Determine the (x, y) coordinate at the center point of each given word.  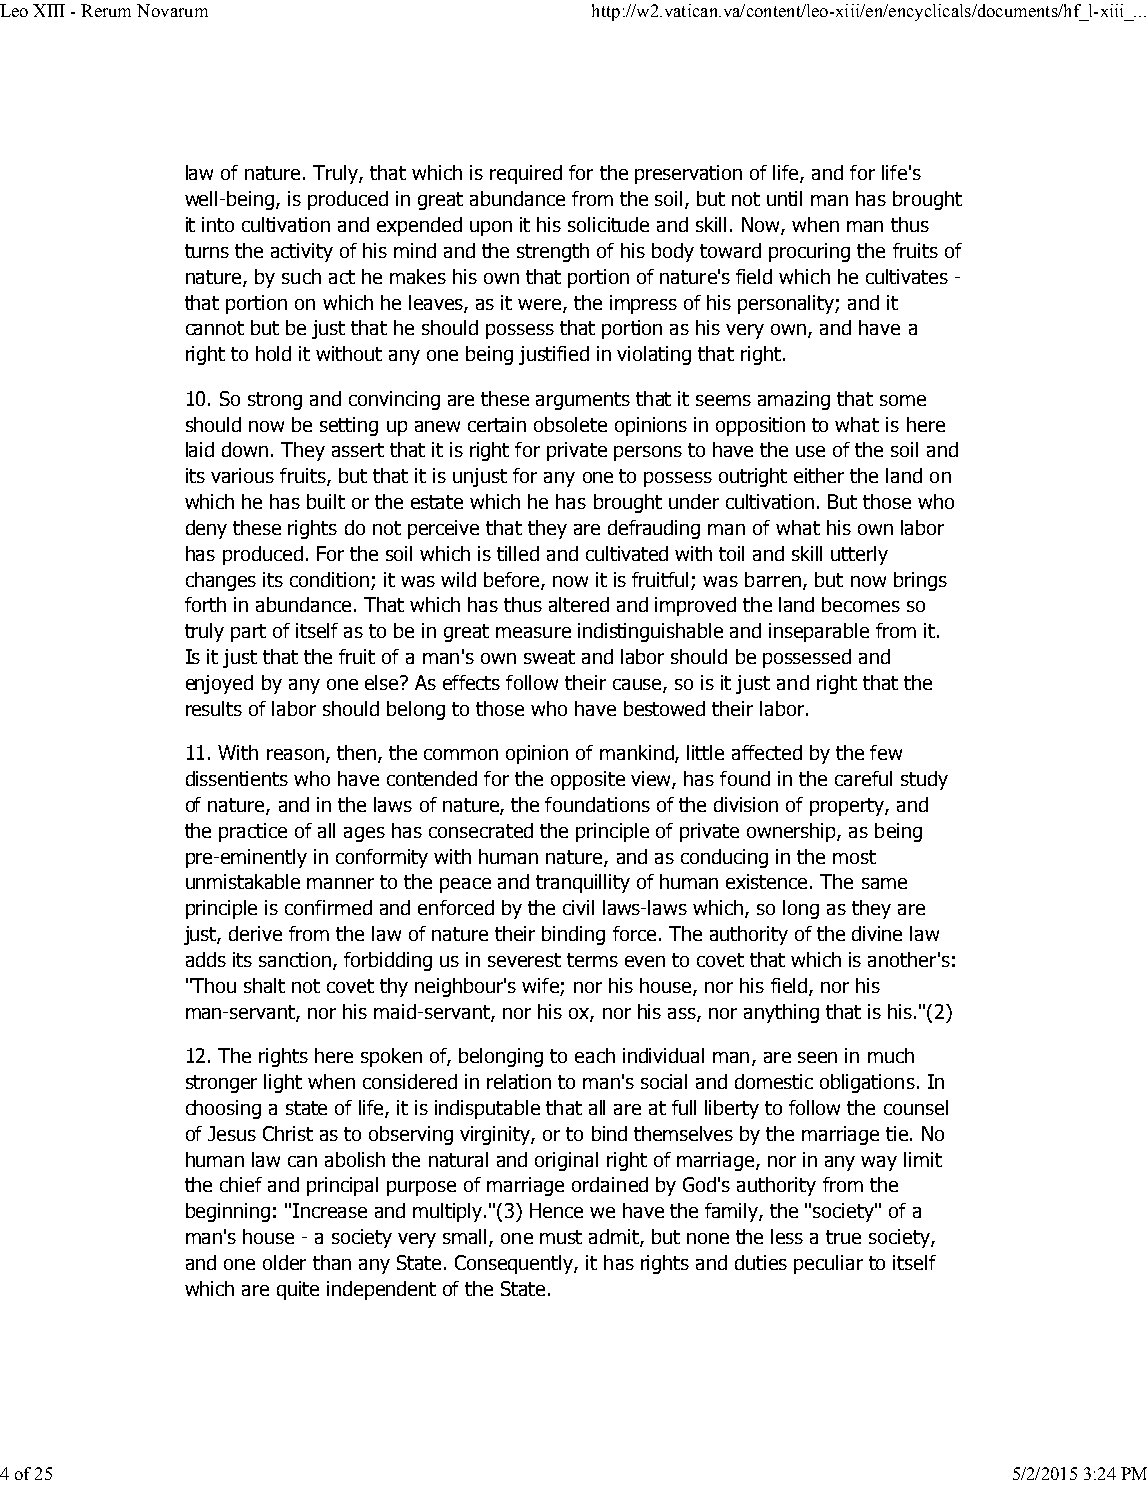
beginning (228, 1212)
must (561, 1237)
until (784, 198)
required (526, 174)
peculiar (828, 1264)
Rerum (106, 10)
